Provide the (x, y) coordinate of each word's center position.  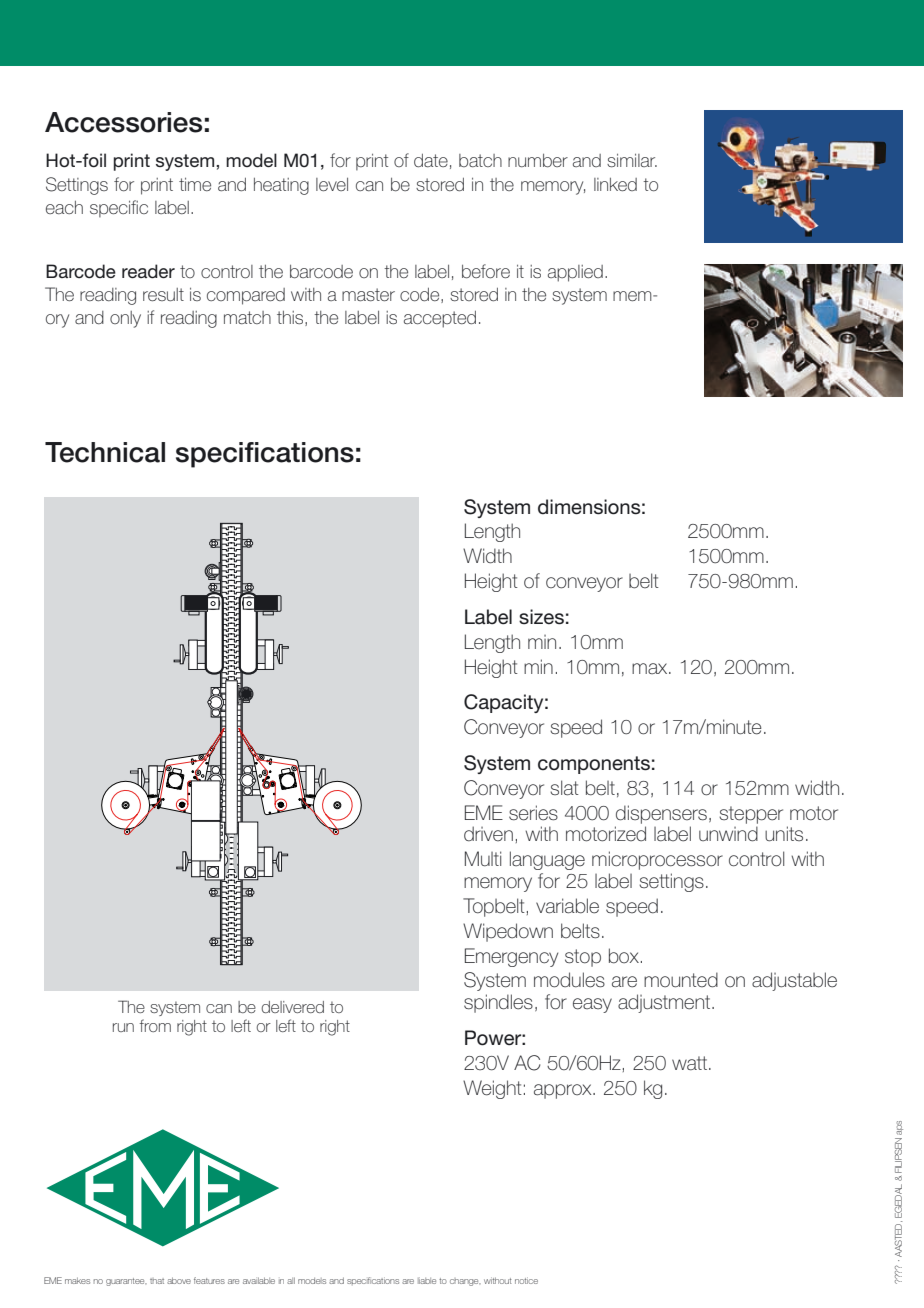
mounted (681, 980)
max (651, 668)
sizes (541, 617)
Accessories (123, 122)
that (157, 1281)
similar (632, 160)
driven (488, 834)
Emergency (511, 957)
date (431, 160)
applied (575, 273)
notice (526, 1280)
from (155, 1025)
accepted (440, 319)
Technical (105, 452)
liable (427, 1280)
